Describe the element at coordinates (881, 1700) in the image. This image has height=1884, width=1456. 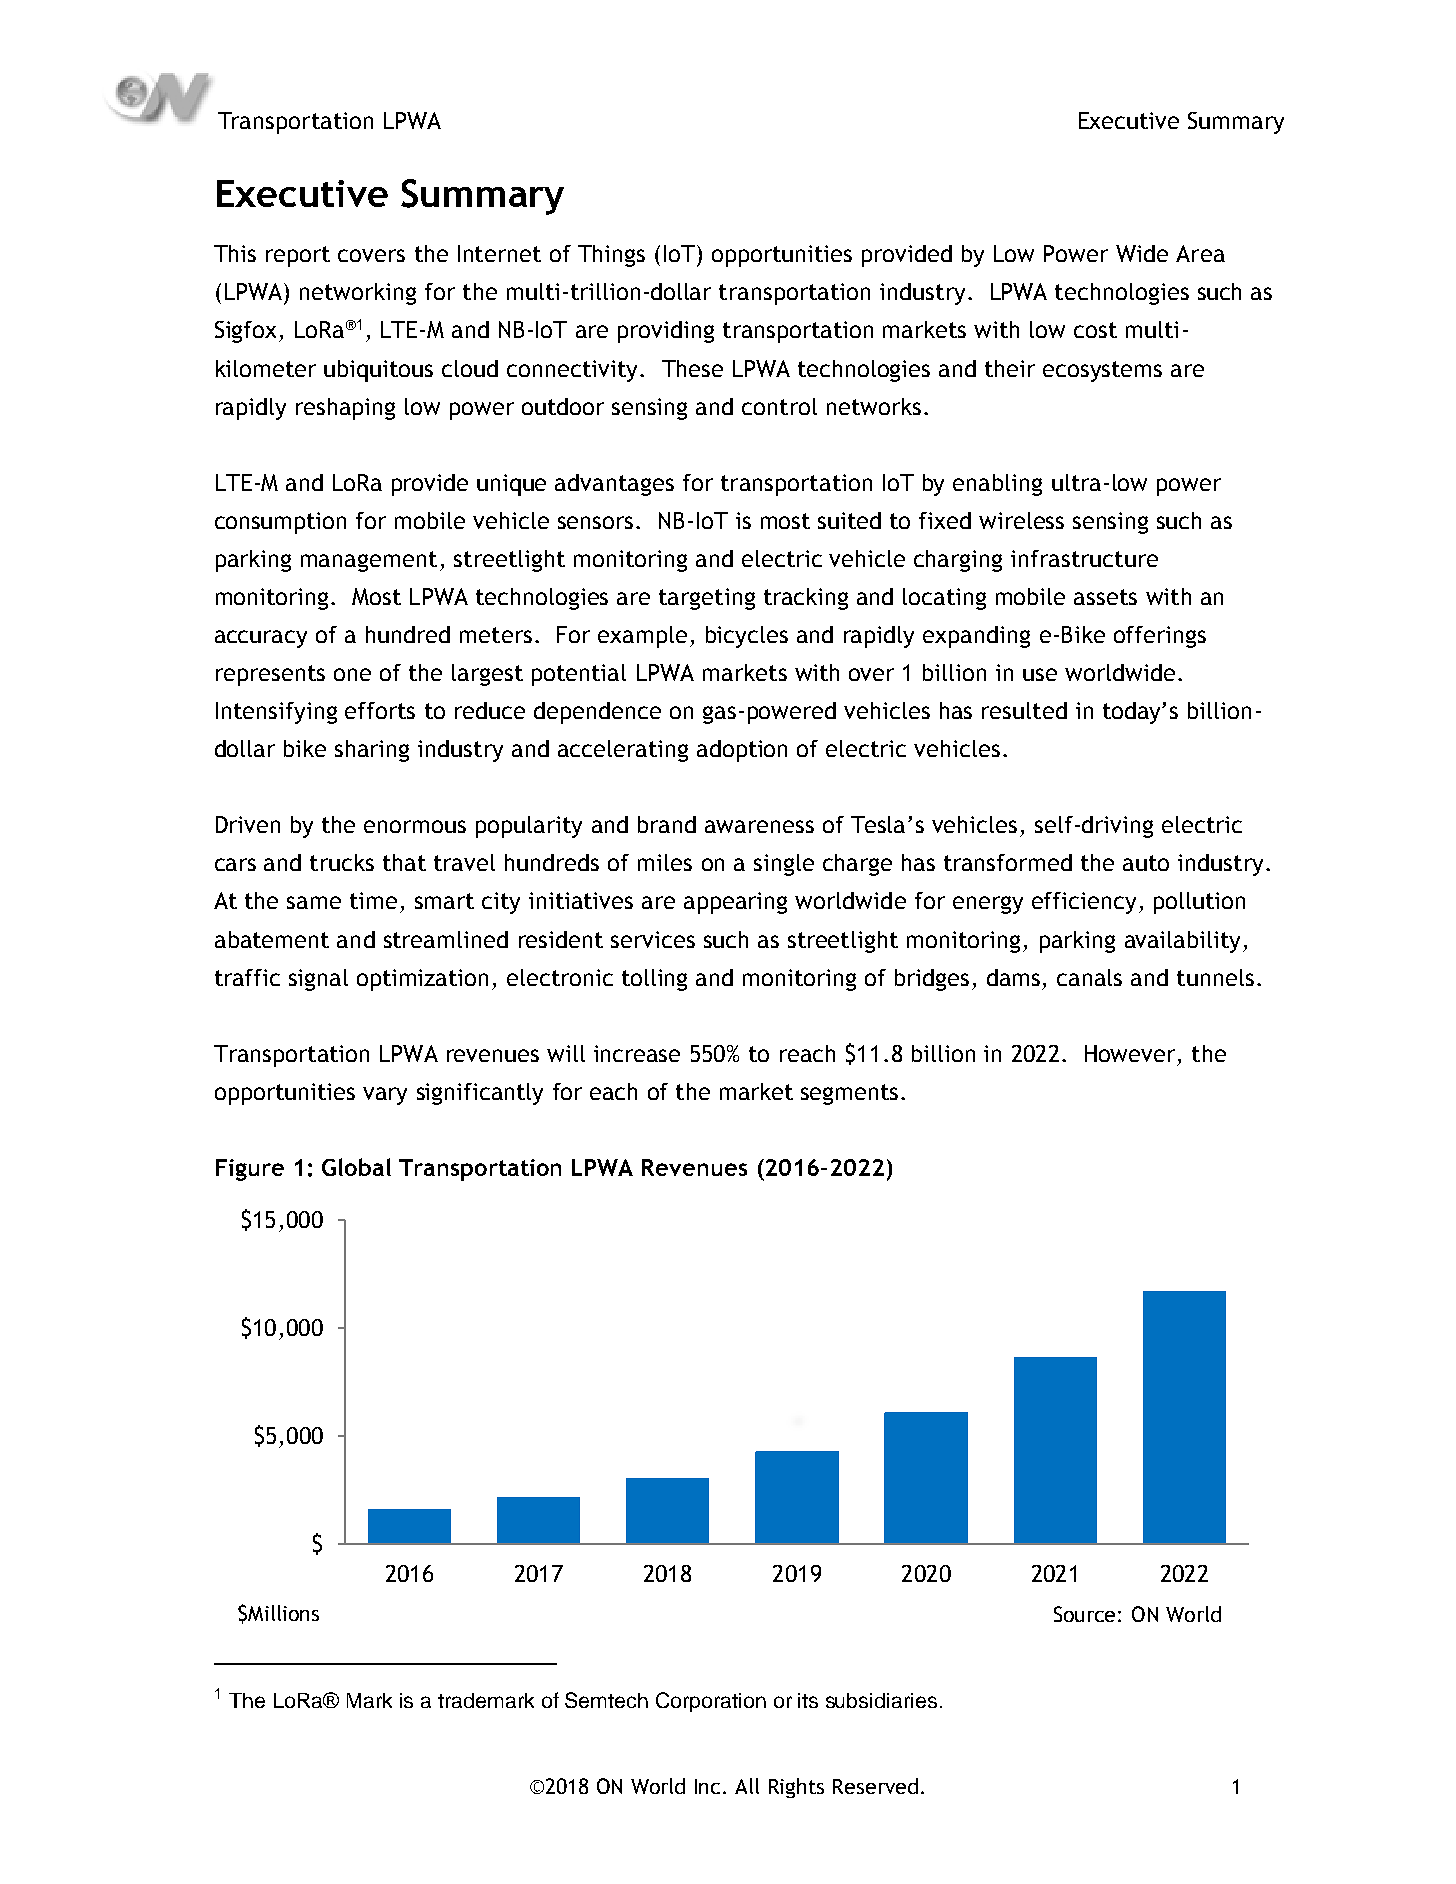
I see `subsidiaries` at that location.
